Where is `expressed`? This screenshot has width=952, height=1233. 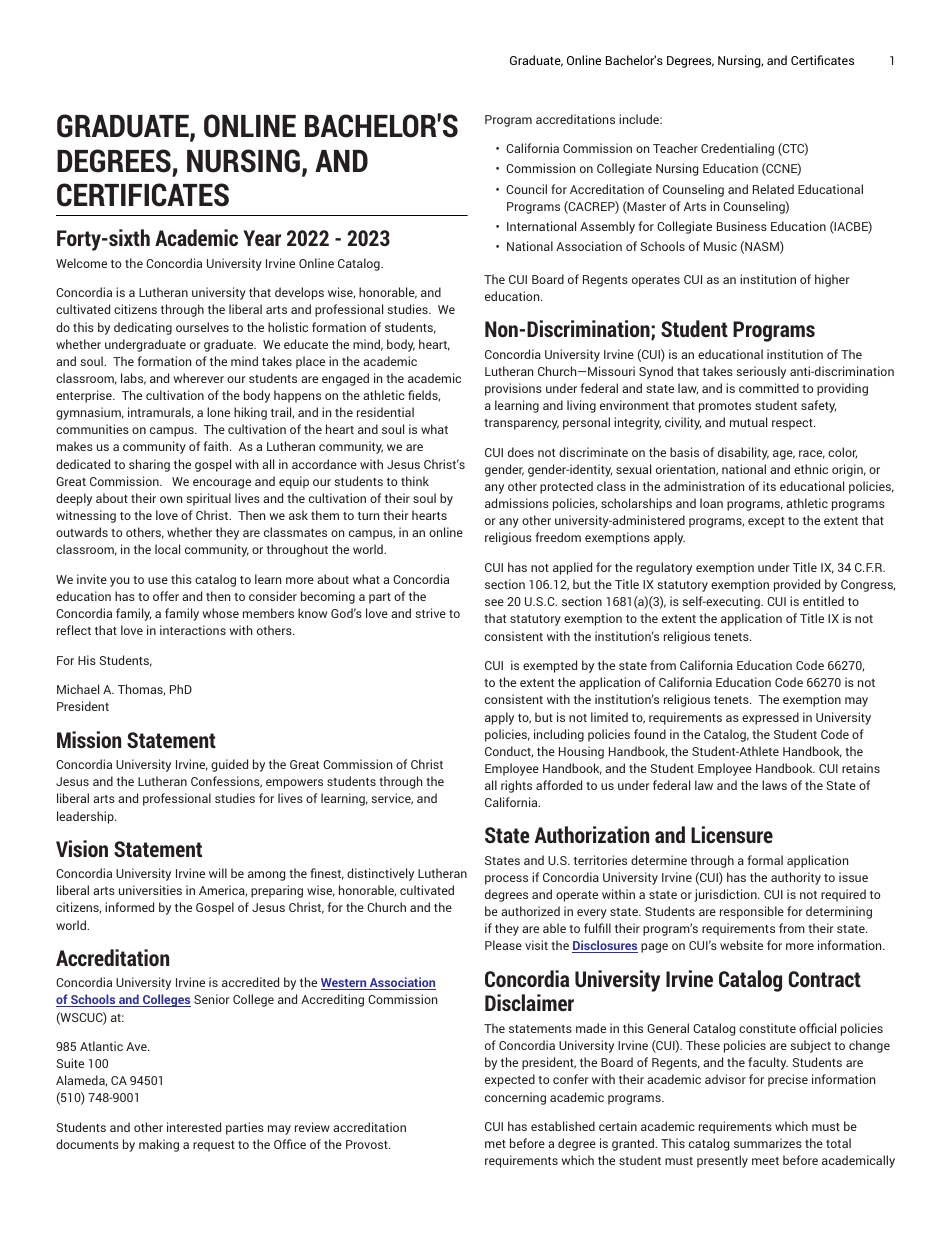 expressed is located at coordinates (770, 718).
